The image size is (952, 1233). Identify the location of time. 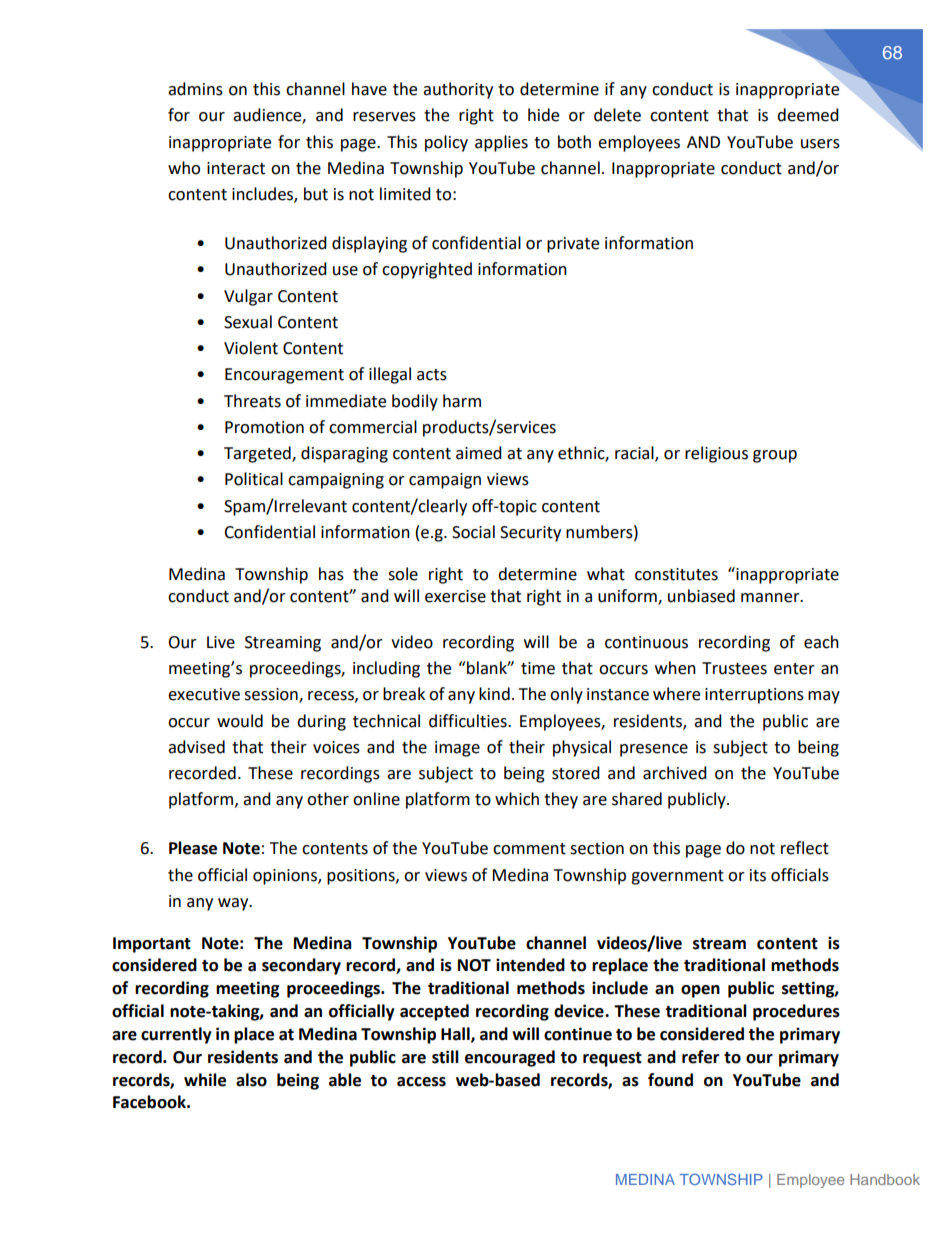
(538, 668).
